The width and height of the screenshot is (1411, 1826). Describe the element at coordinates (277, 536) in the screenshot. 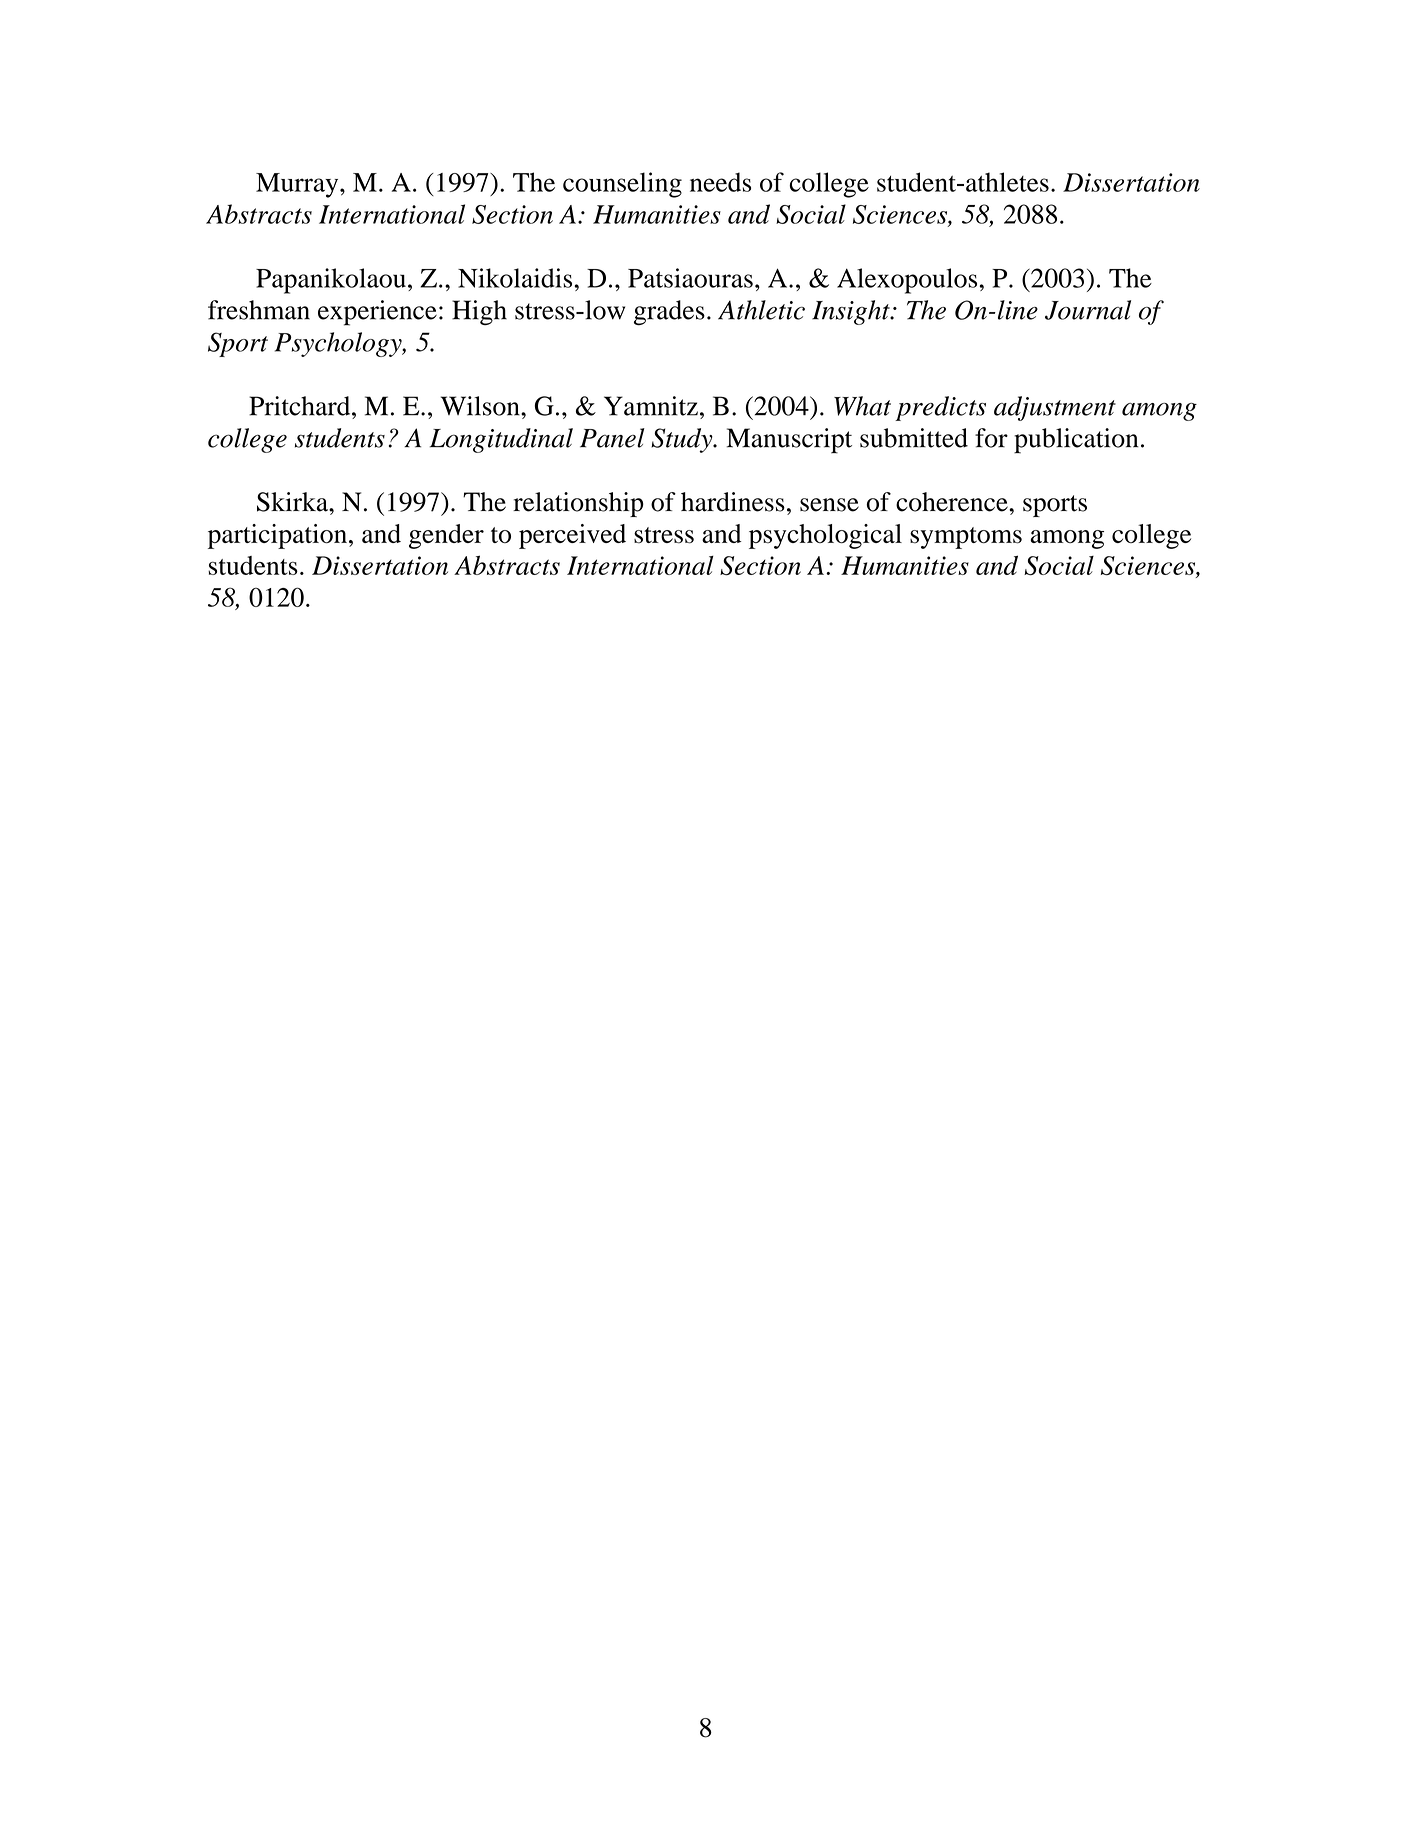

I see `participation` at that location.
